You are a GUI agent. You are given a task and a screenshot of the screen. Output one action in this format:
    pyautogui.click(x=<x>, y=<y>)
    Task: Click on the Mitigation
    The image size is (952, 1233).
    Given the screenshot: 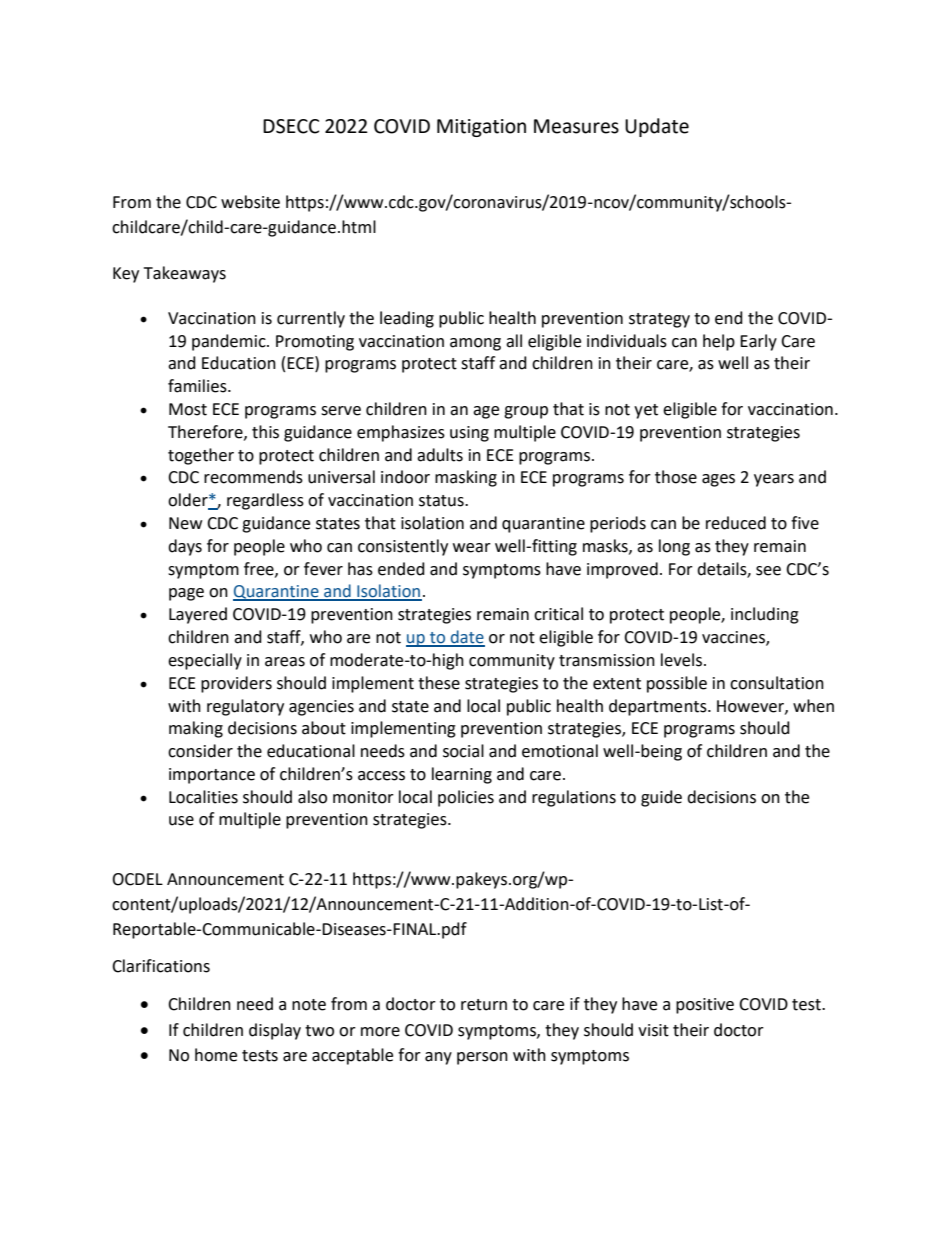 What is the action you would take?
    pyautogui.click(x=481, y=128)
